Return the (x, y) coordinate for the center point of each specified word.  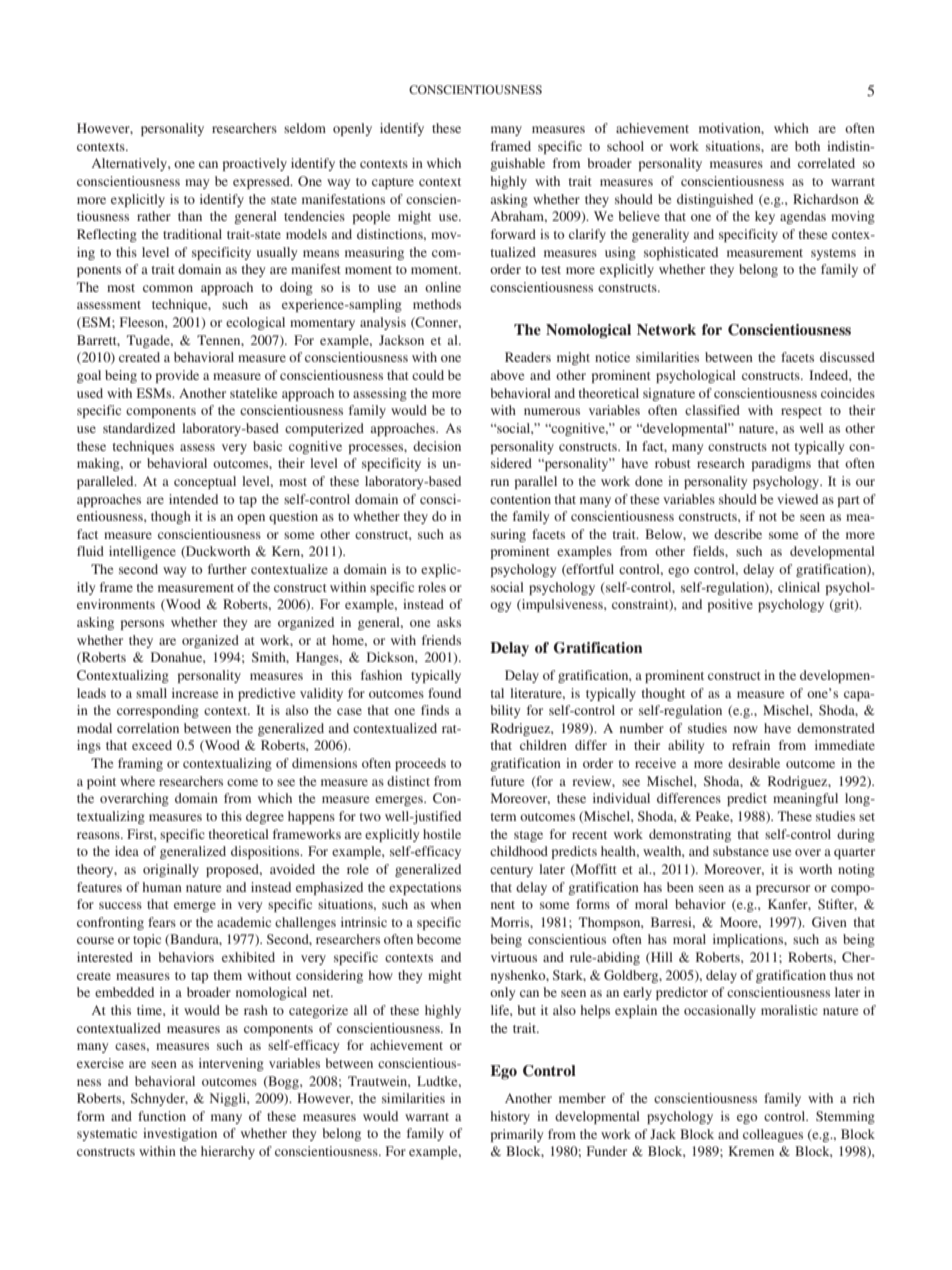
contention (520, 499)
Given (829, 922)
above (507, 375)
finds (435, 710)
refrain (751, 745)
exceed (152, 745)
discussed (847, 357)
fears (162, 922)
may (197, 184)
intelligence (142, 552)
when (446, 904)
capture (393, 183)
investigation (180, 1134)
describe (738, 534)
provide (177, 376)
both (807, 146)
